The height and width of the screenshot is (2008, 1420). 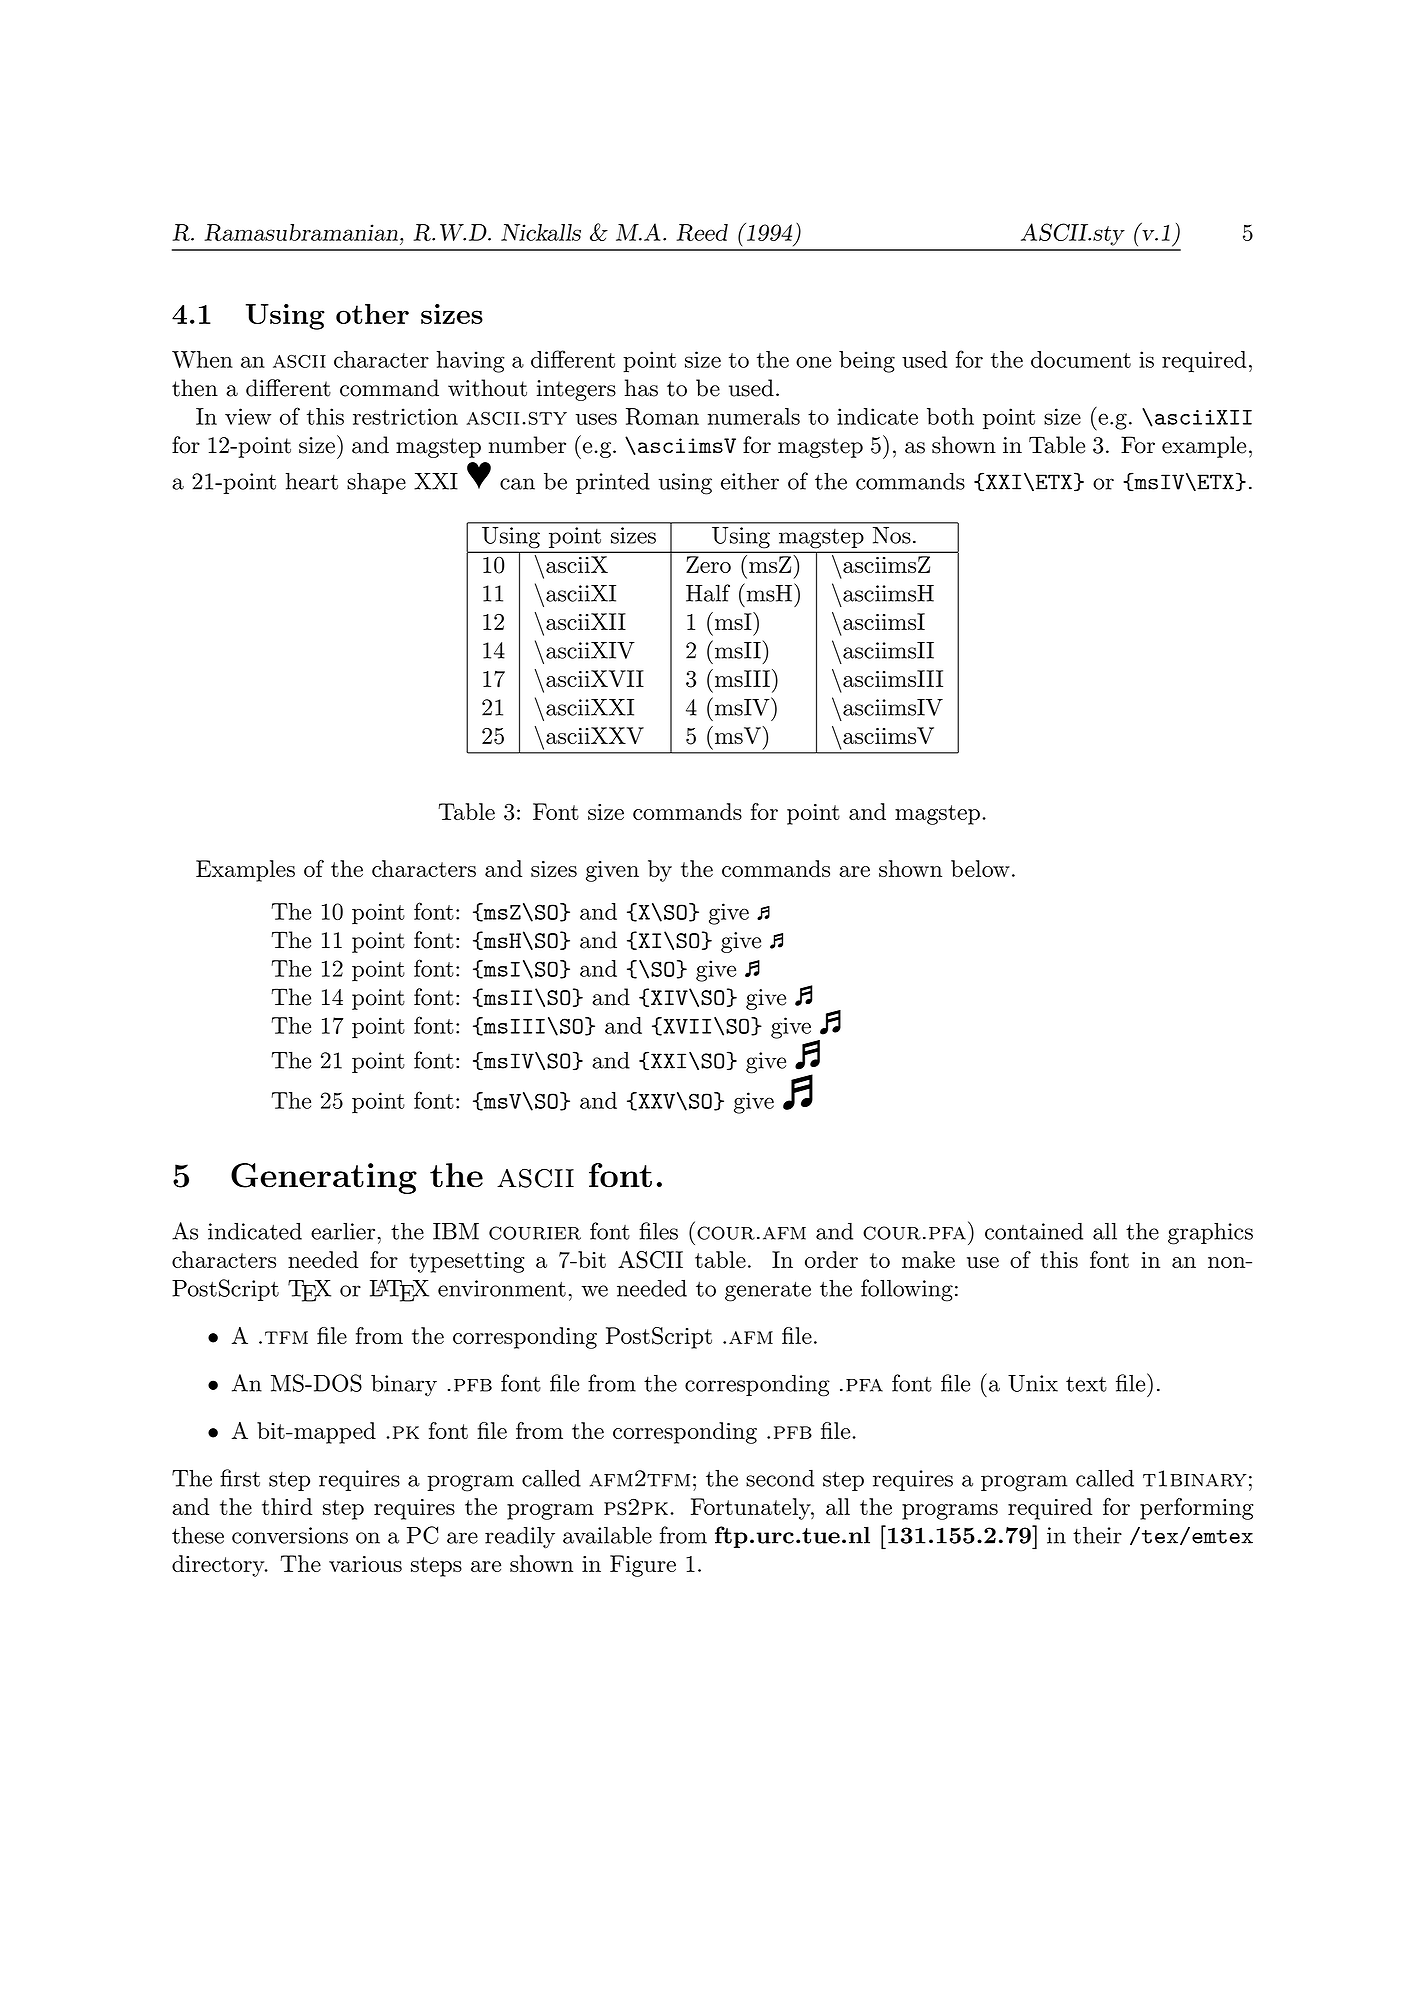 What do you see at coordinates (643, 1566) in the screenshot?
I see `Figure` at bounding box center [643, 1566].
